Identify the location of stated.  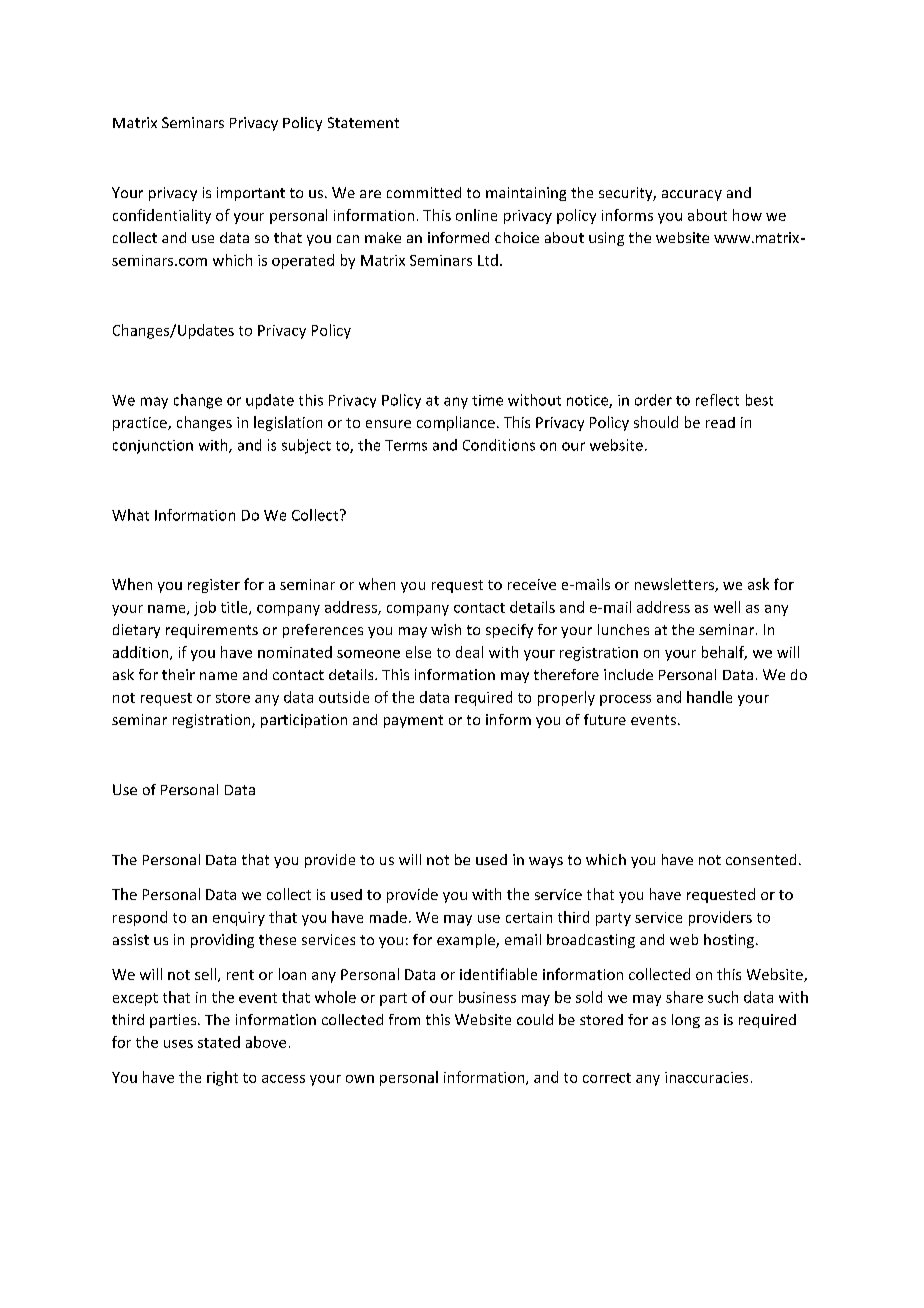
(219, 1042).
